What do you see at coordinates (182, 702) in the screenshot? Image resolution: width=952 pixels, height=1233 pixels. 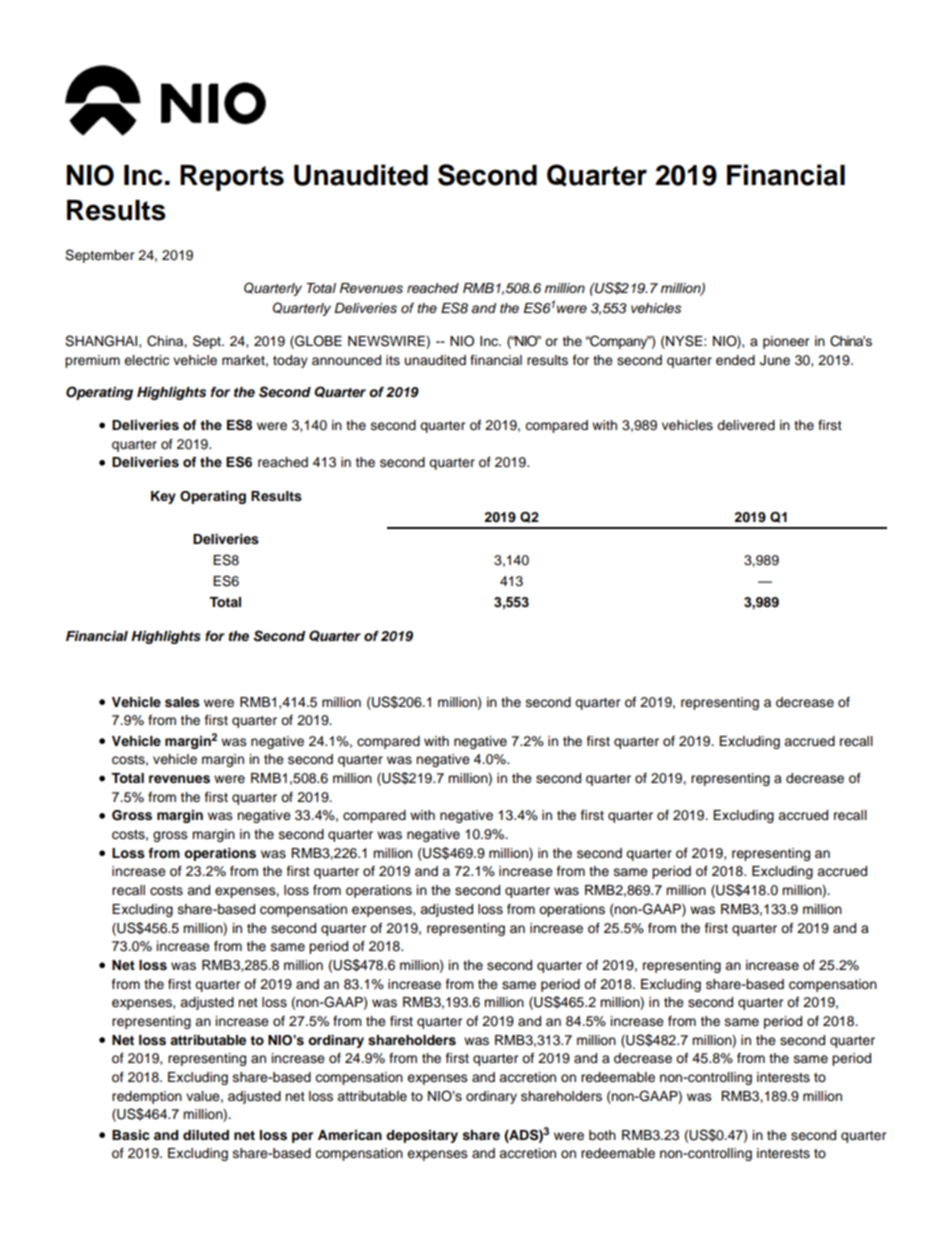 I see `sales` at bounding box center [182, 702].
